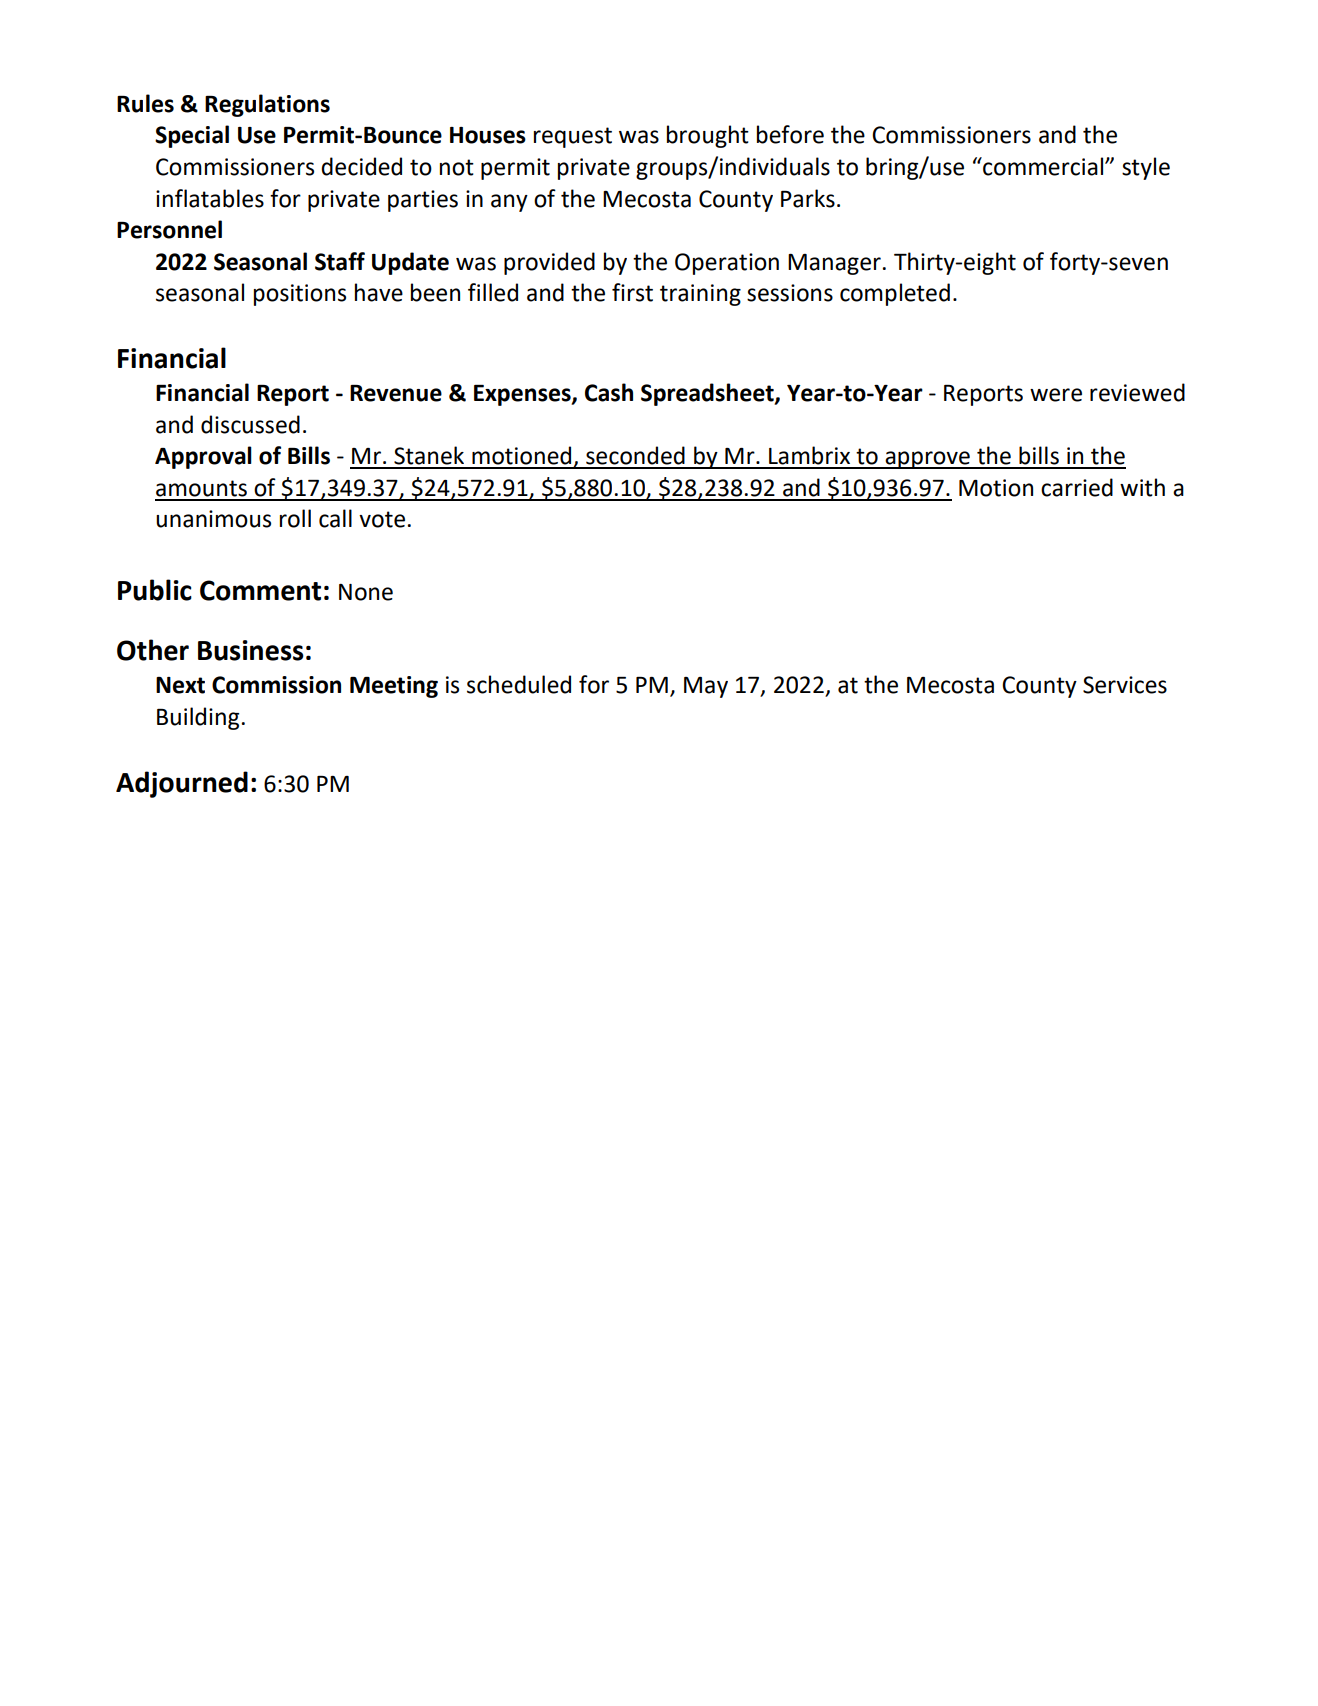 This screenshot has height=1706, width=1318. What do you see at coordinates (250, 424) in the screenshot?
I see `discussed` at bounding box center [250, 424].
